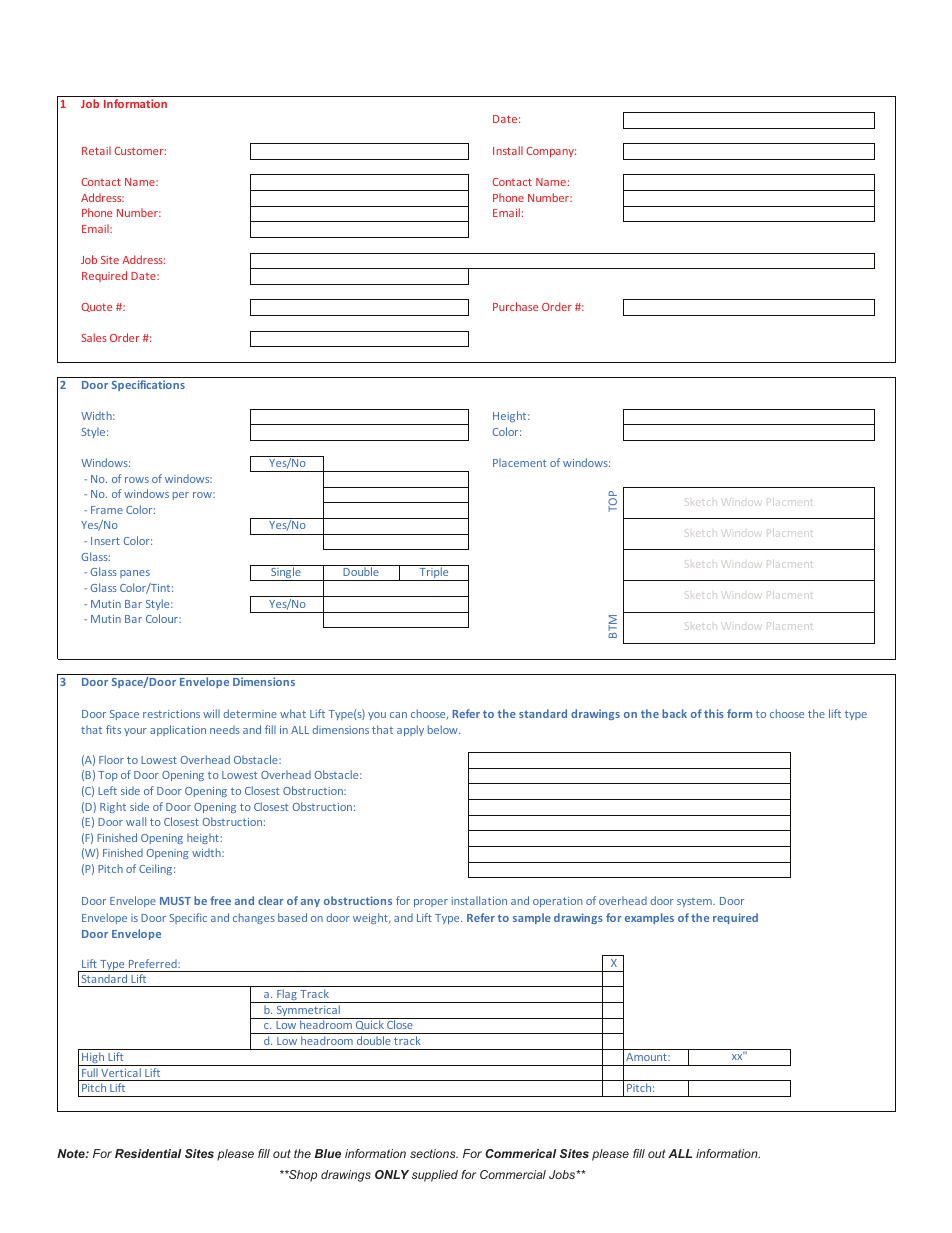 The width and height of the image is (952, 1233). I want to click on Purchase, so click(515, 306).
